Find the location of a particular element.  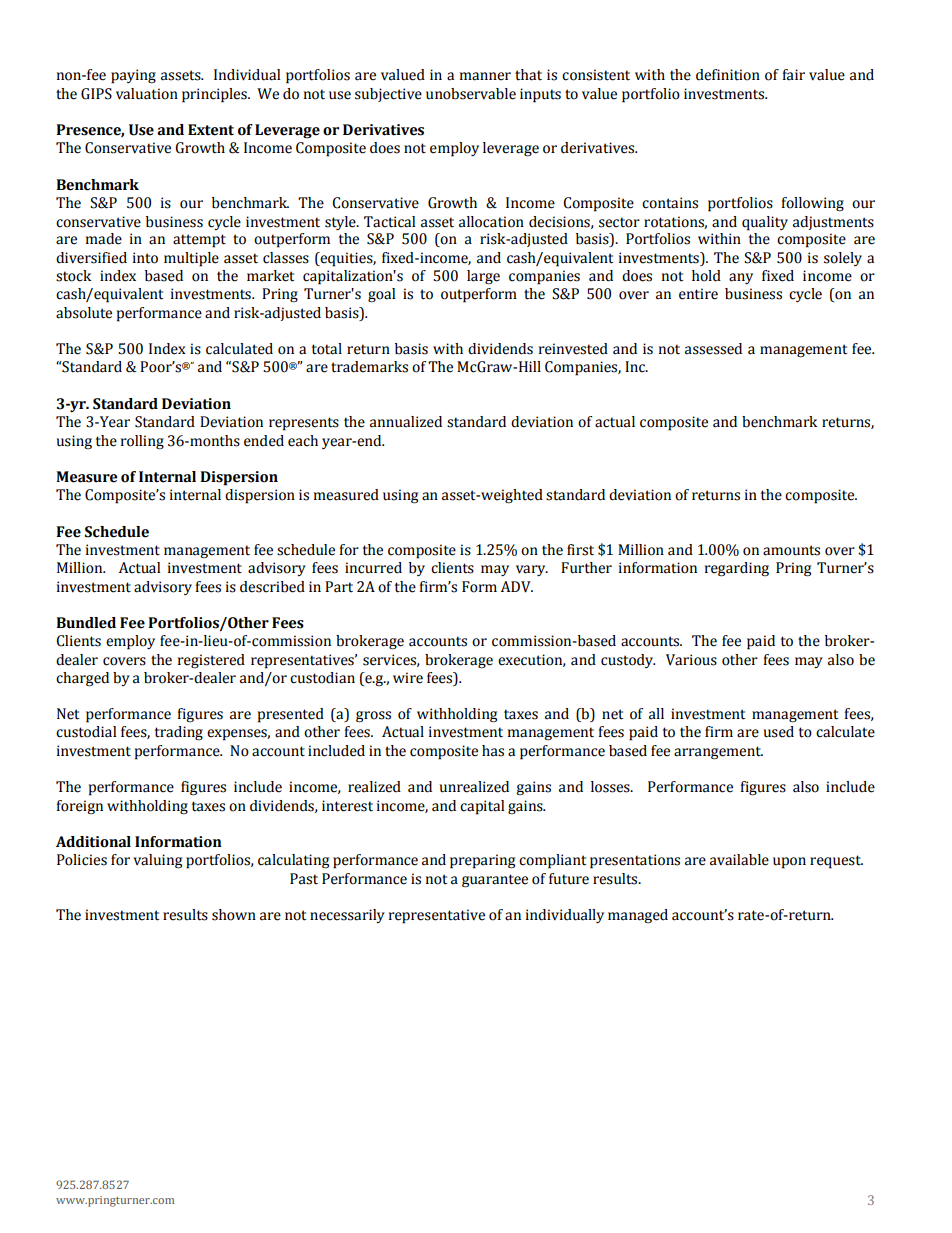

definition is located at coordinates (728, 75).
